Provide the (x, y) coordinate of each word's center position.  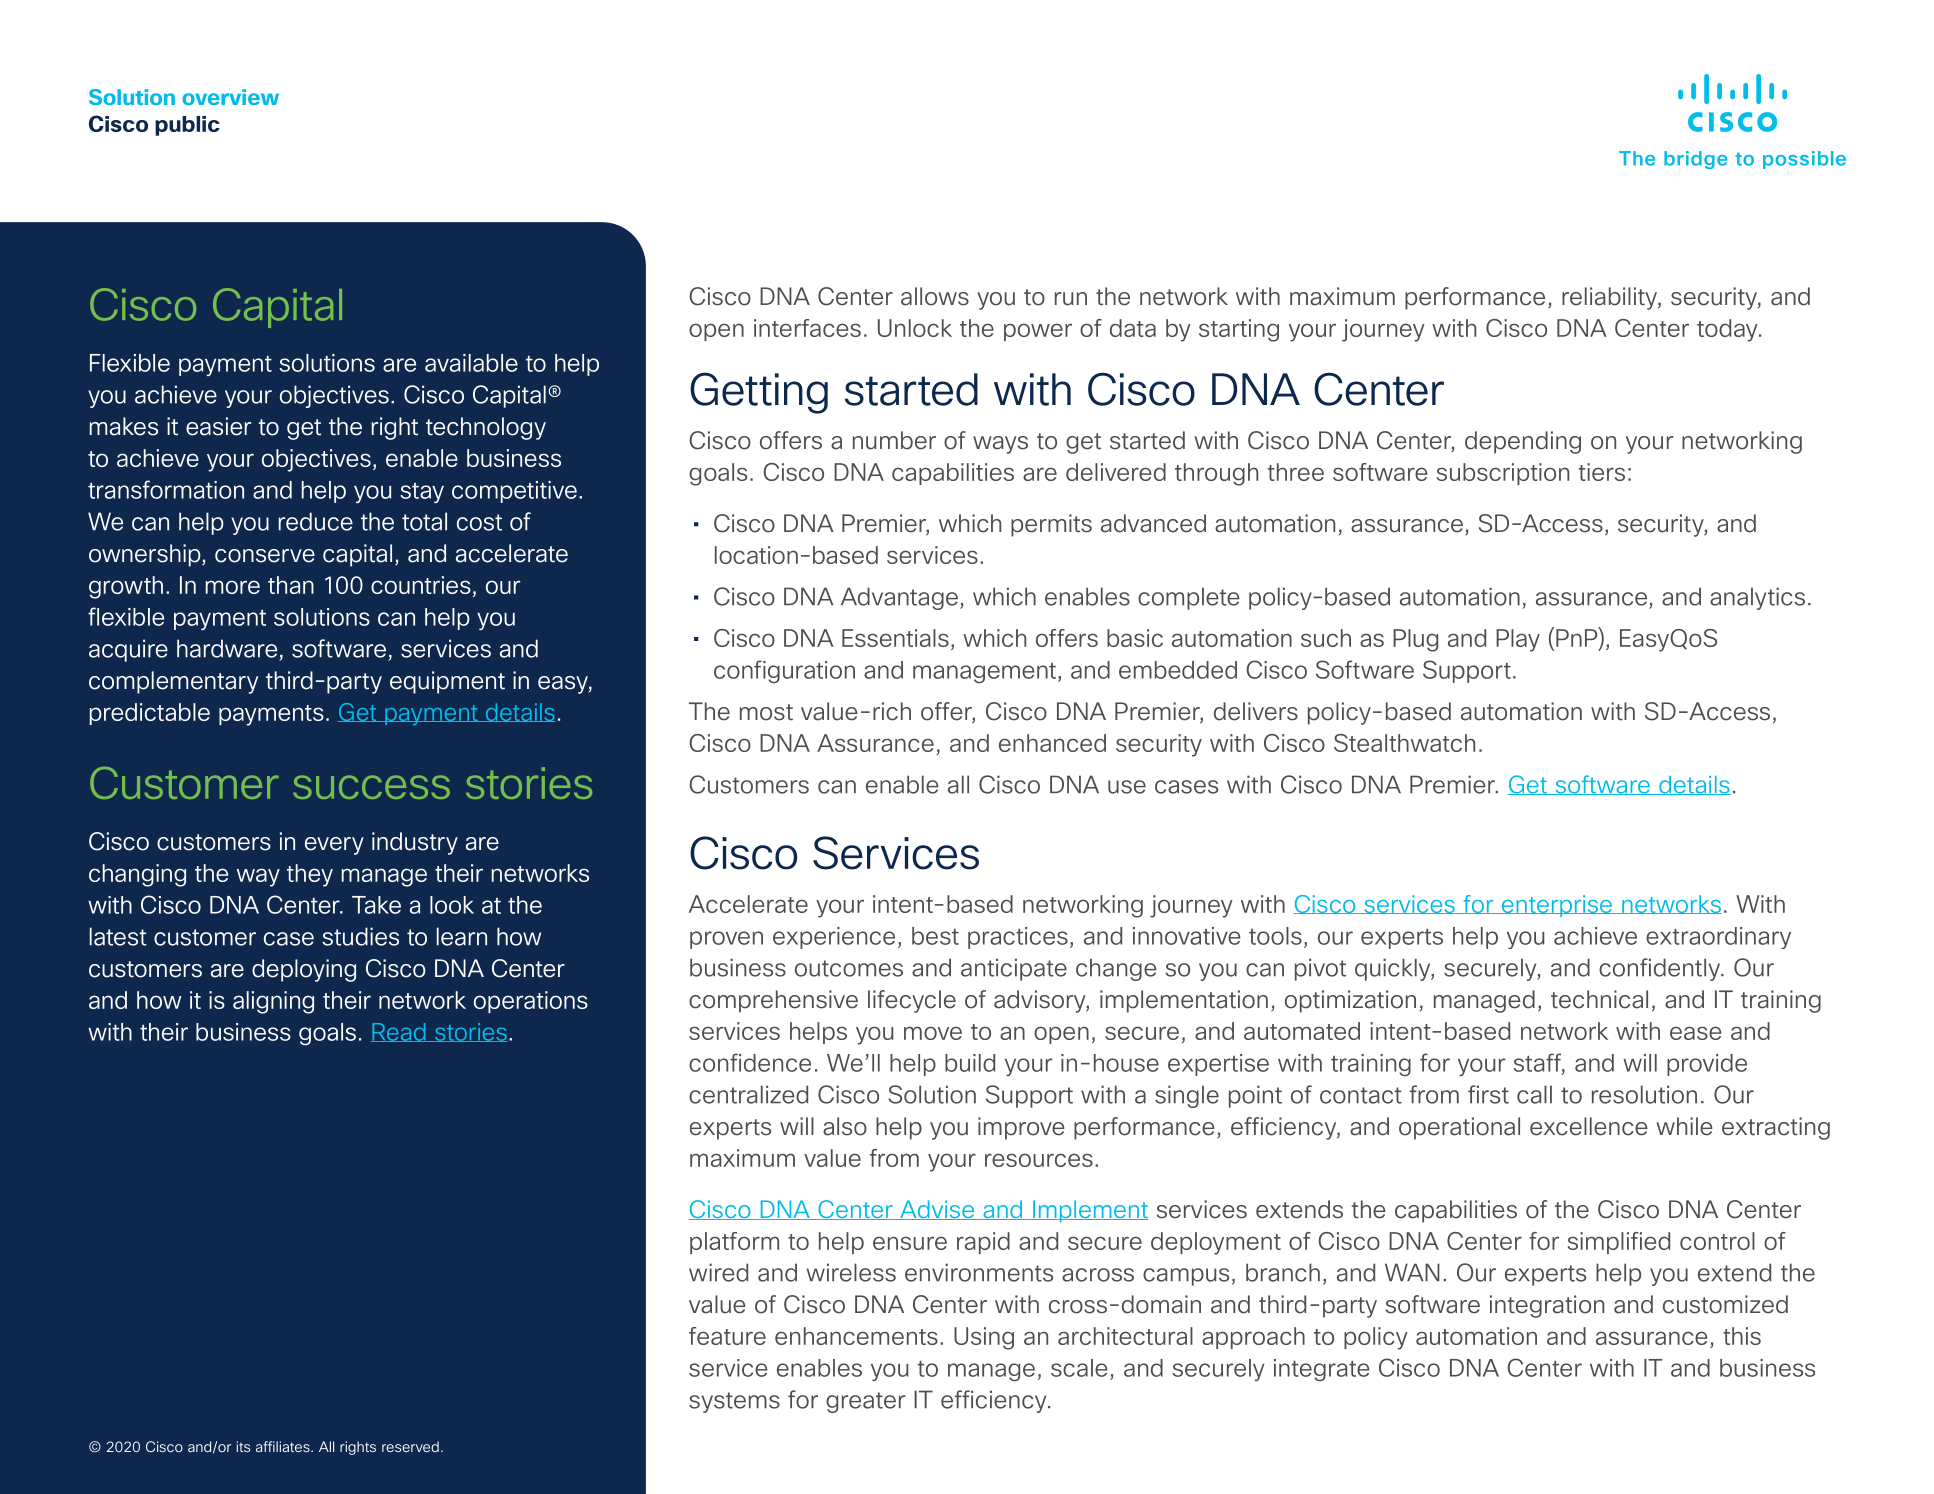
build (970, 1063)
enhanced (1052, 743)
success (371, 787)
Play (1518, 640)
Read (399, 1032)
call (1534, 1094)
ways (1000, 445)
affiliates (284, 1446)
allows (935, 296)
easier (218, 426)
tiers (1602, 472)
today (1728, 330)
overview (230, 97)
